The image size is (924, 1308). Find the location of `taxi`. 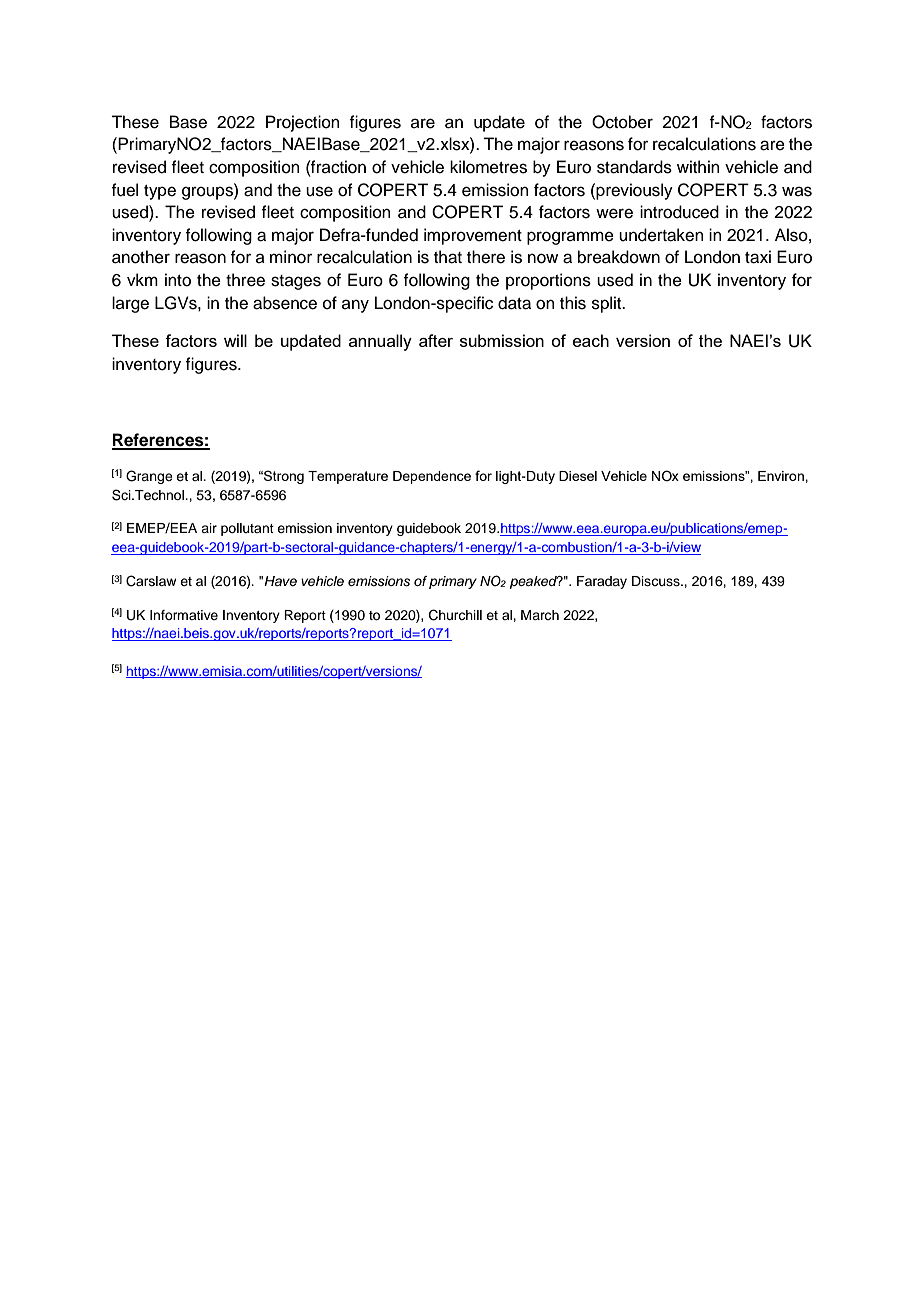

taxi is located at coordinates (758, 257).
